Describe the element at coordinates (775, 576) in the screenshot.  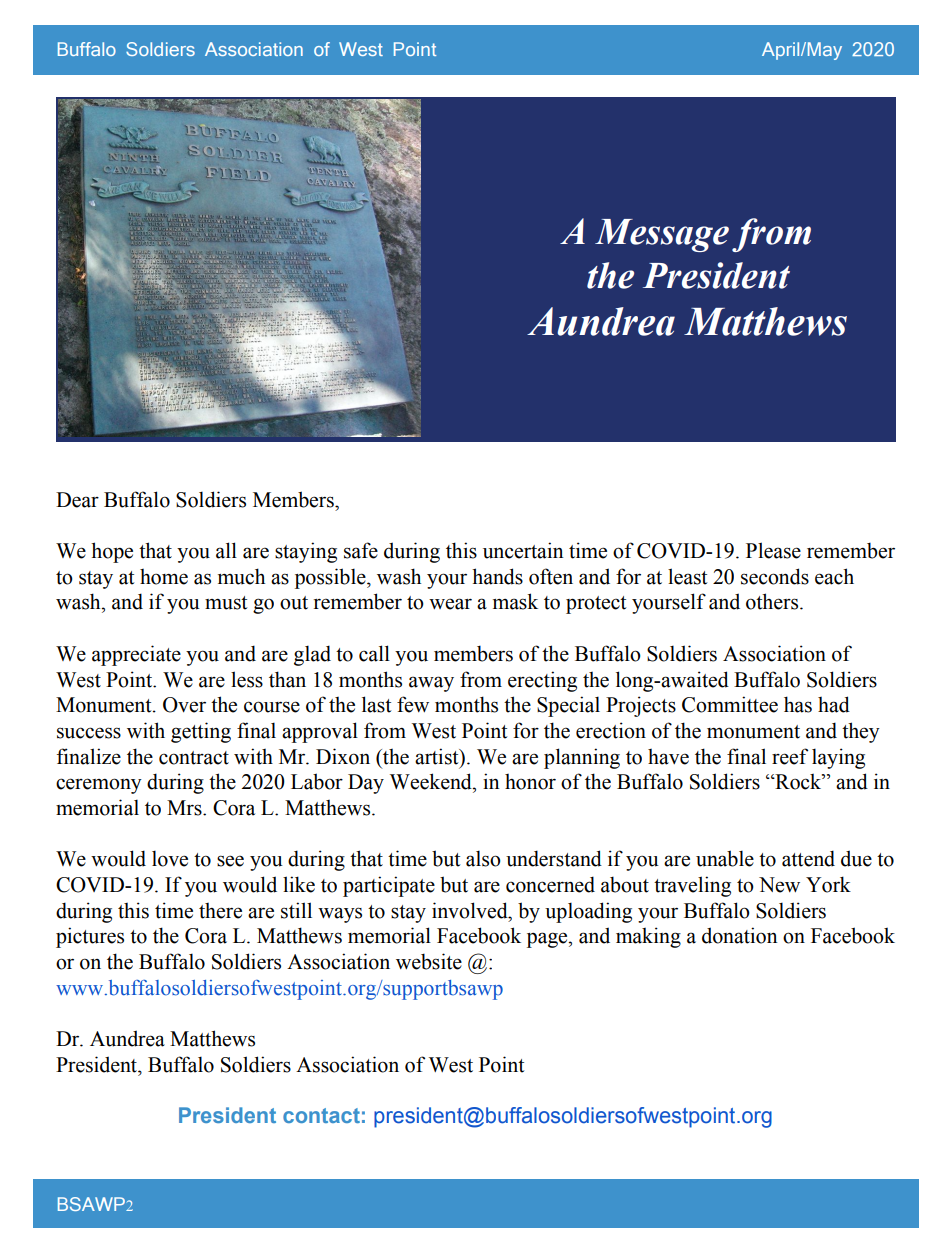
I see `seconds` at that location.
